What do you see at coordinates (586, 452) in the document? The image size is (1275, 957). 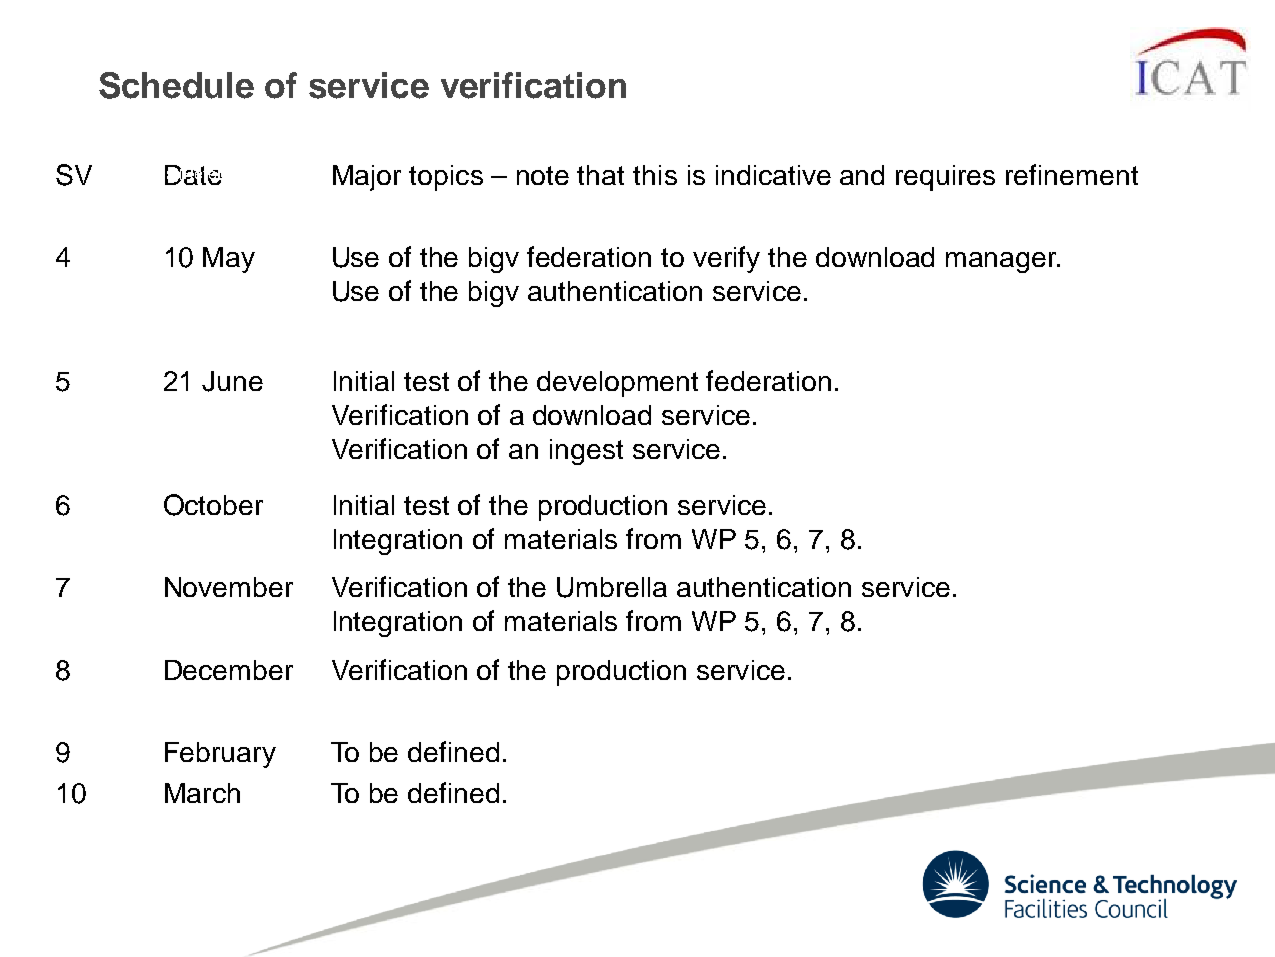 I see `ingest` at bounding box center [586, 452].
